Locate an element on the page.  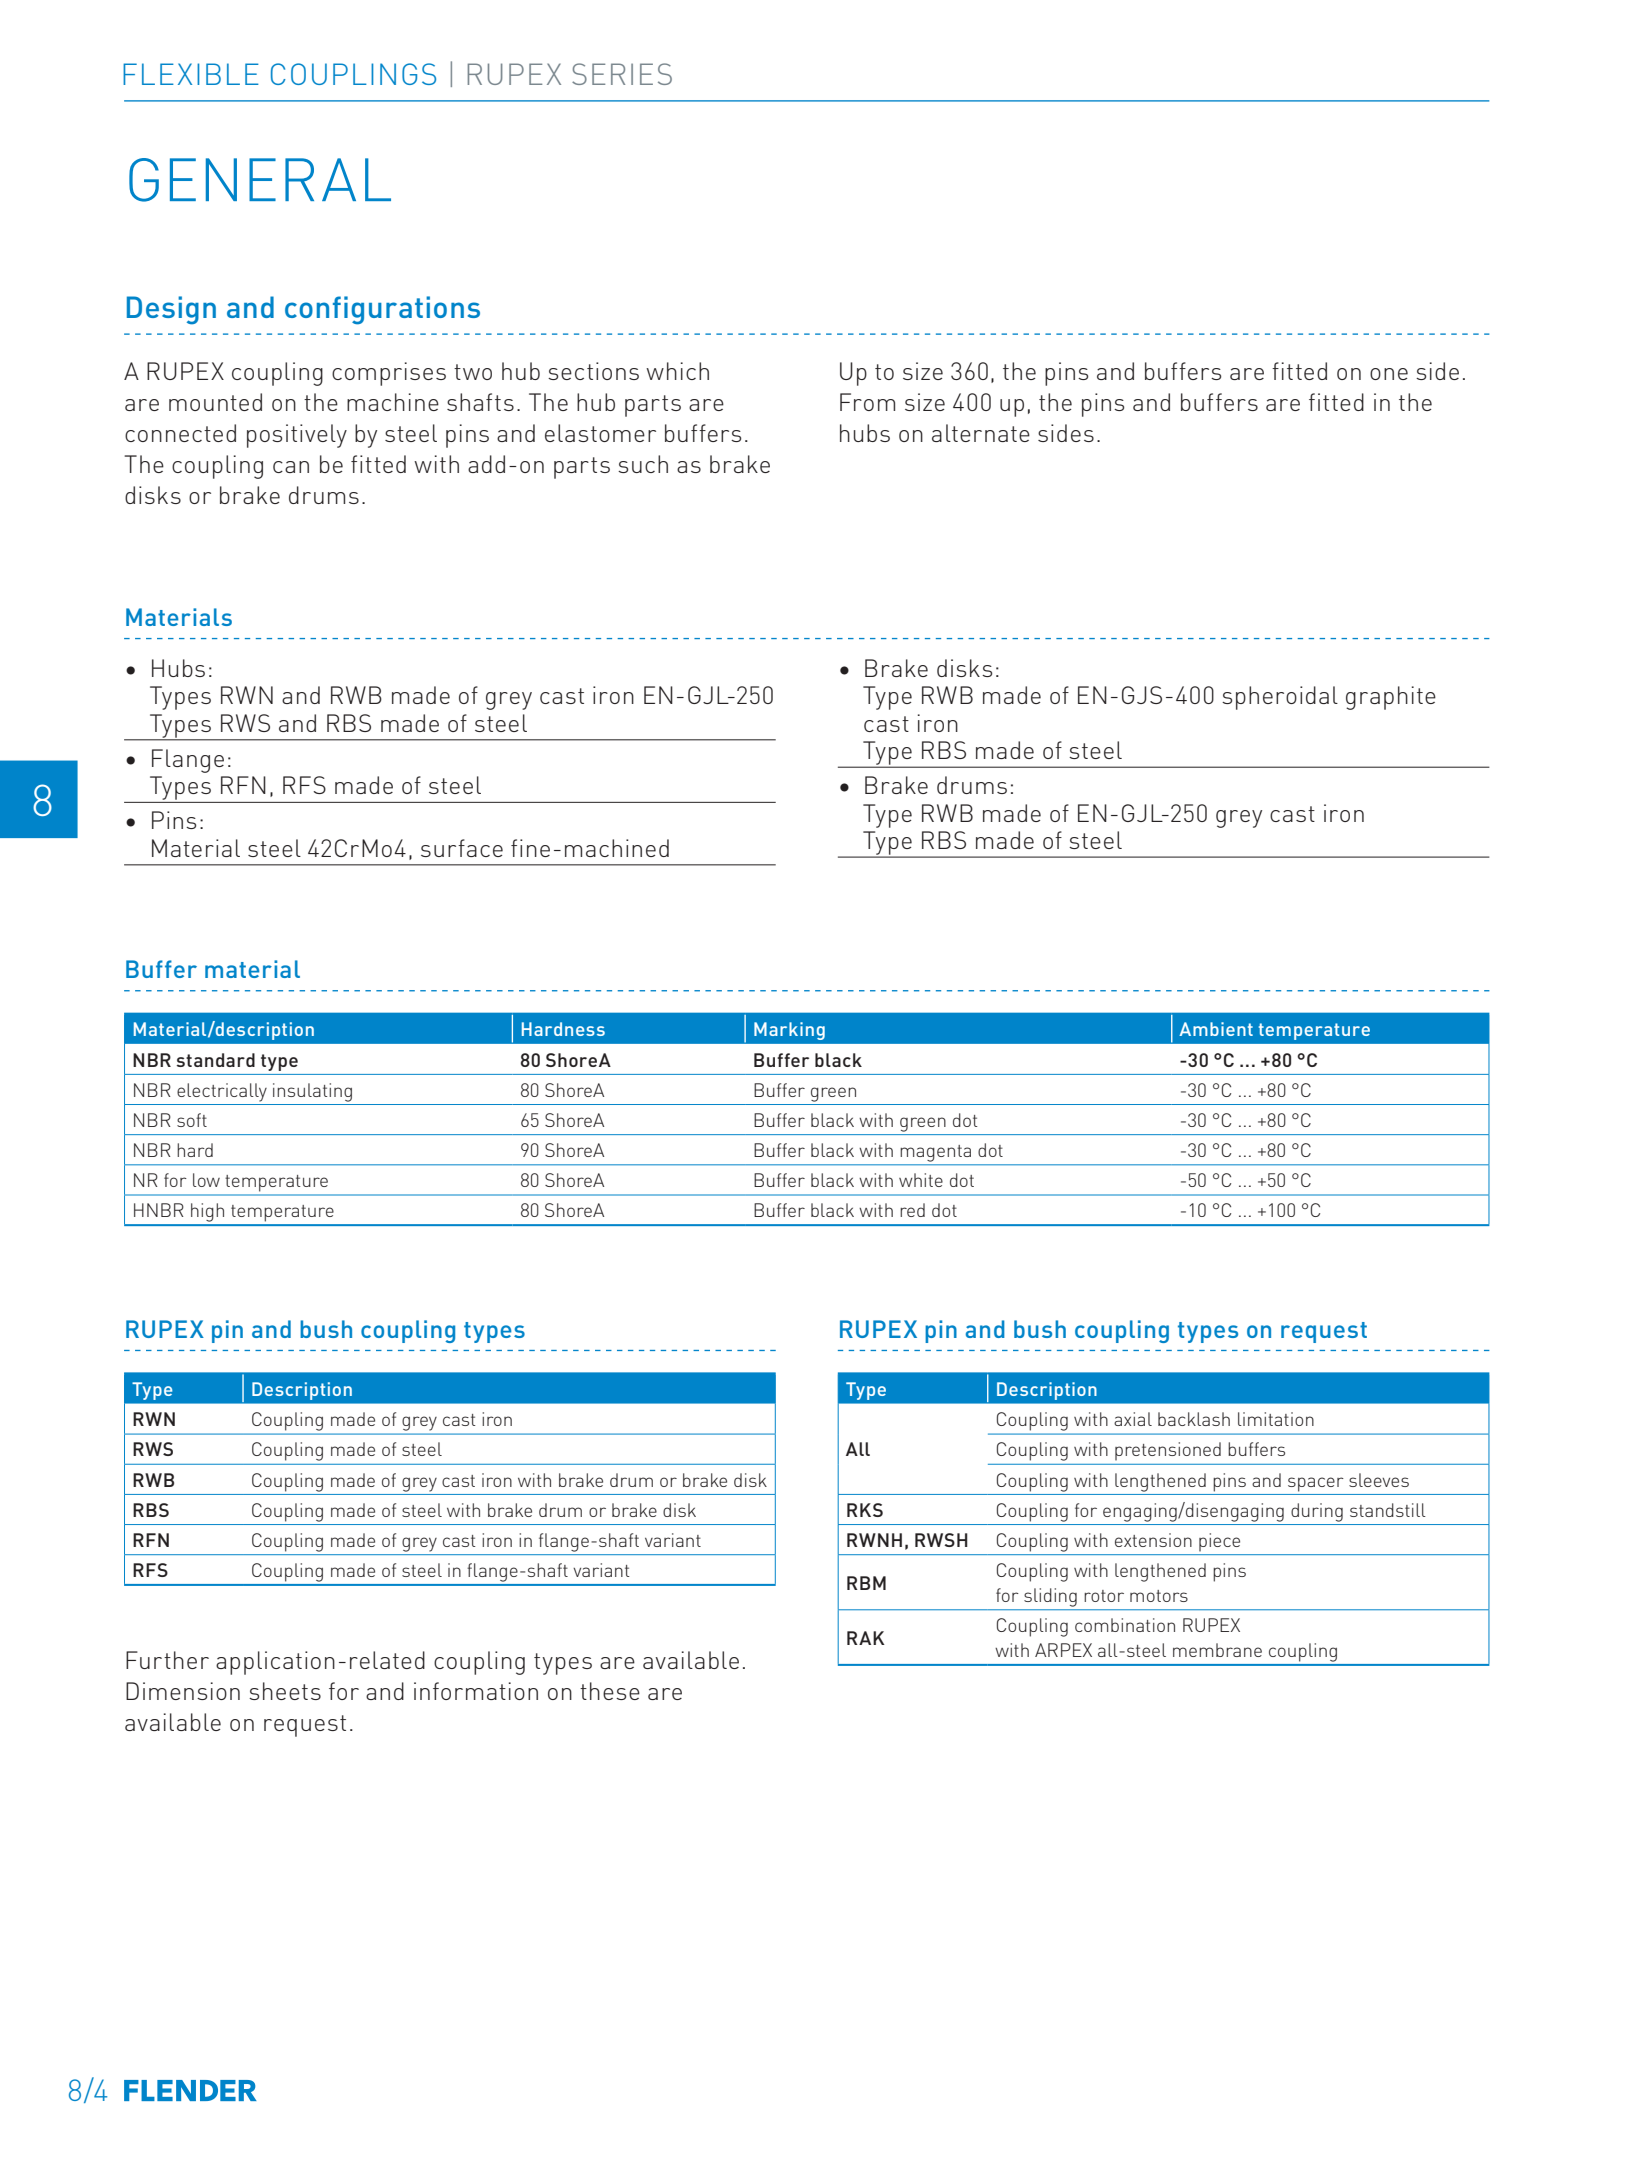
surface is located at coordinates (462, 848).
